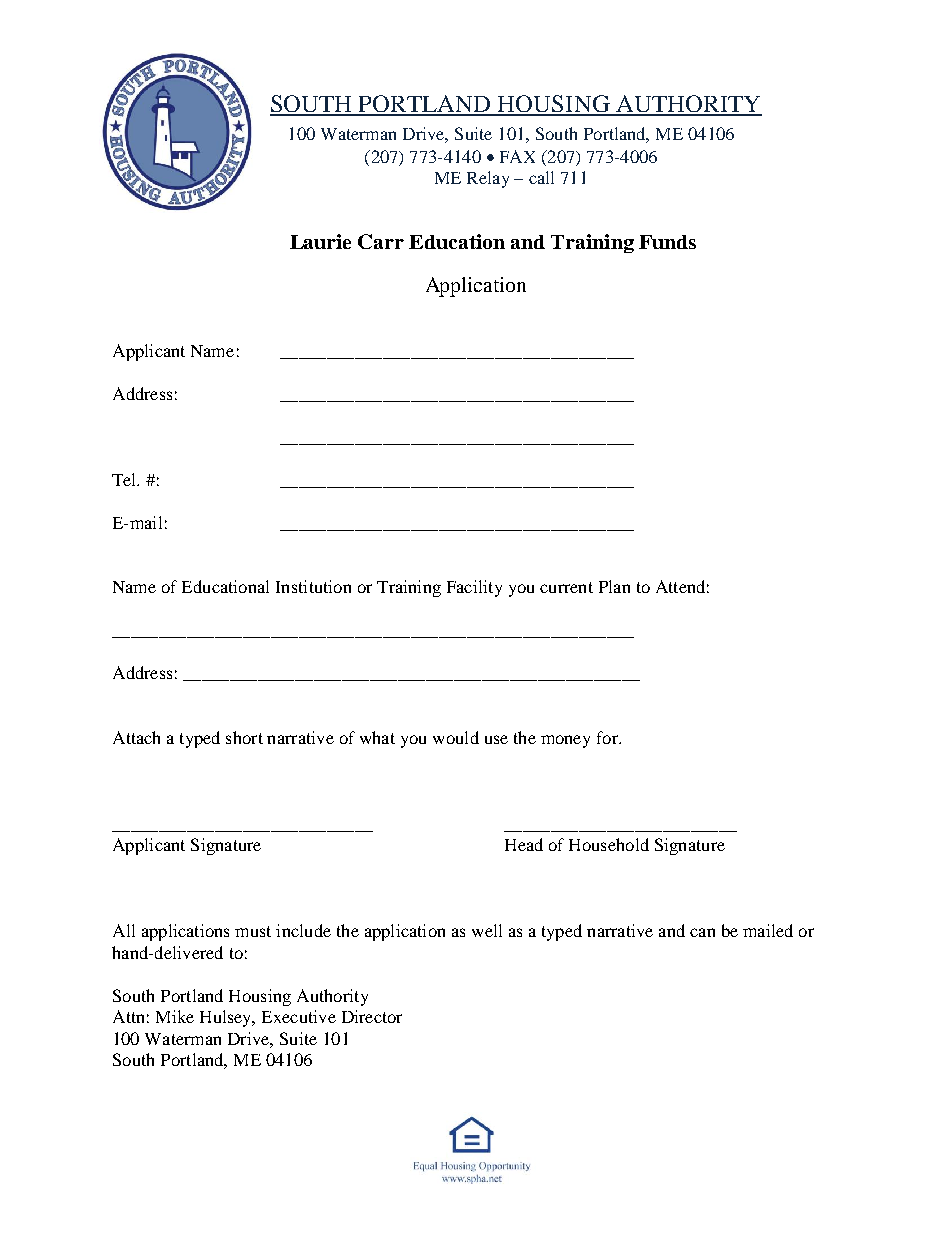 The height and width of the screenshot is (1233, 952). I want to click on Plan, so click(614, 586).
